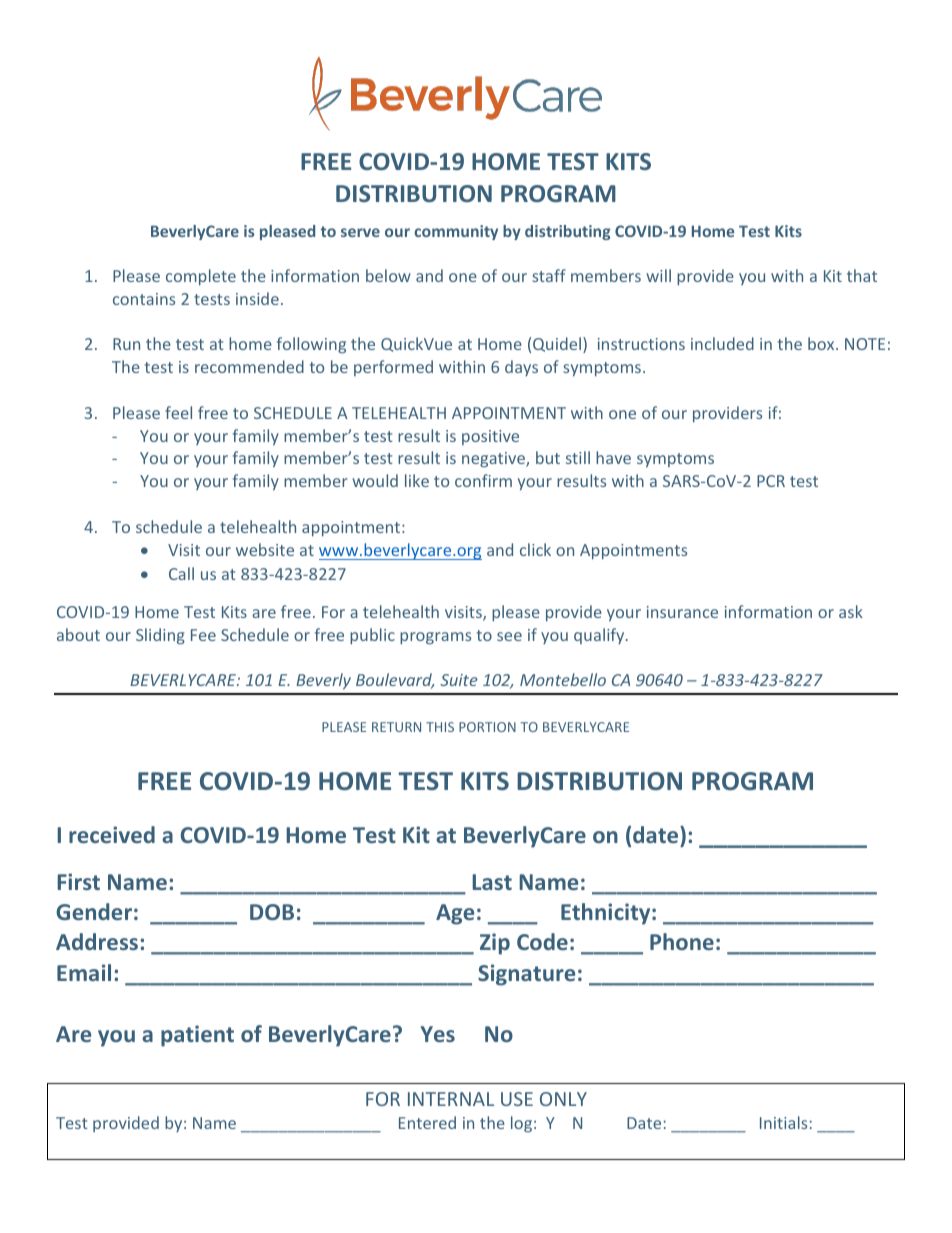 This screenshot has width=952, height=1233. What do you see at coordinates (771, 481) in the screenshot?
I see `PCR` at bounding box center [771, 481].
